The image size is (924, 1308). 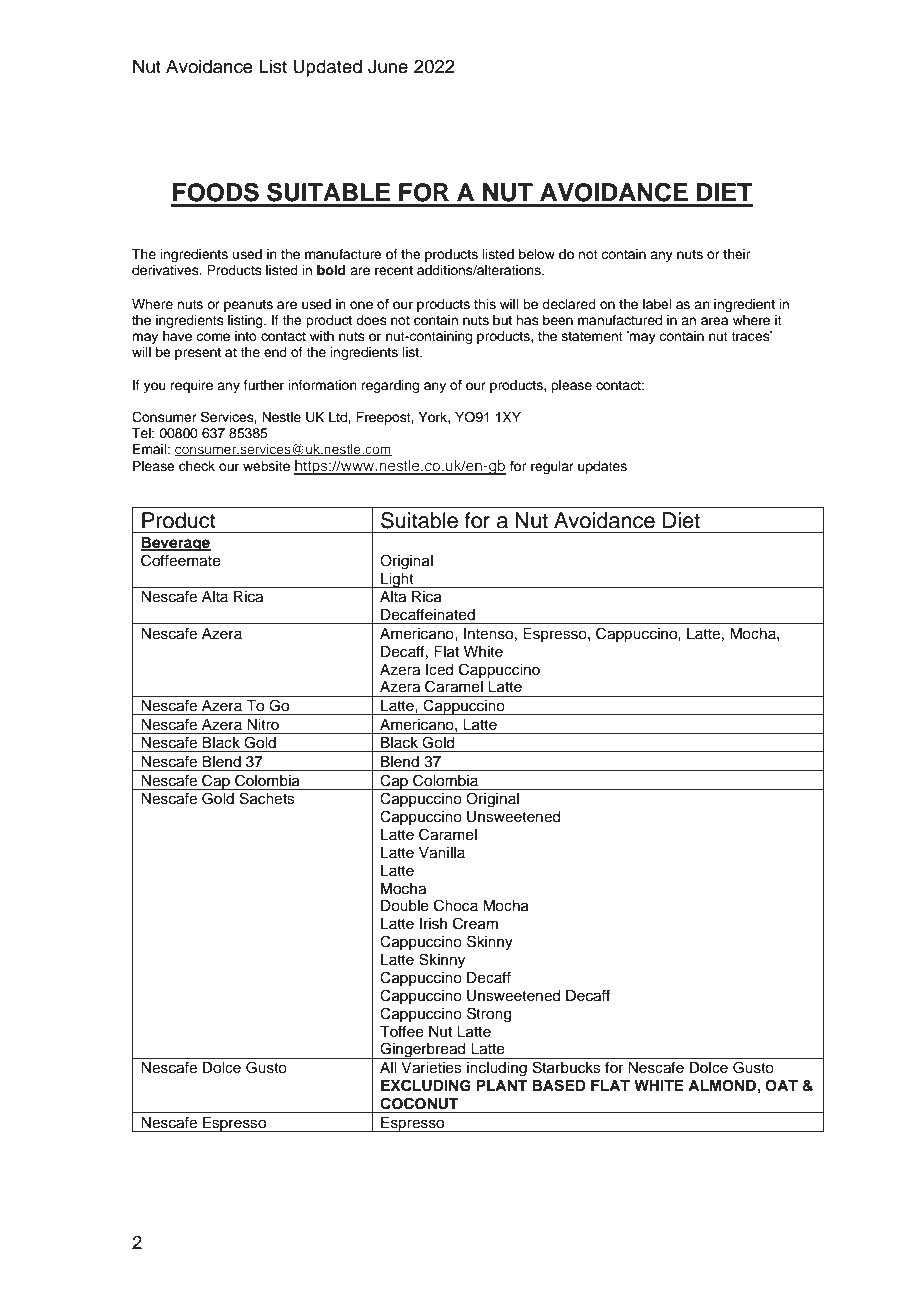 I want to click on All, so click(x=388, y=1067).
